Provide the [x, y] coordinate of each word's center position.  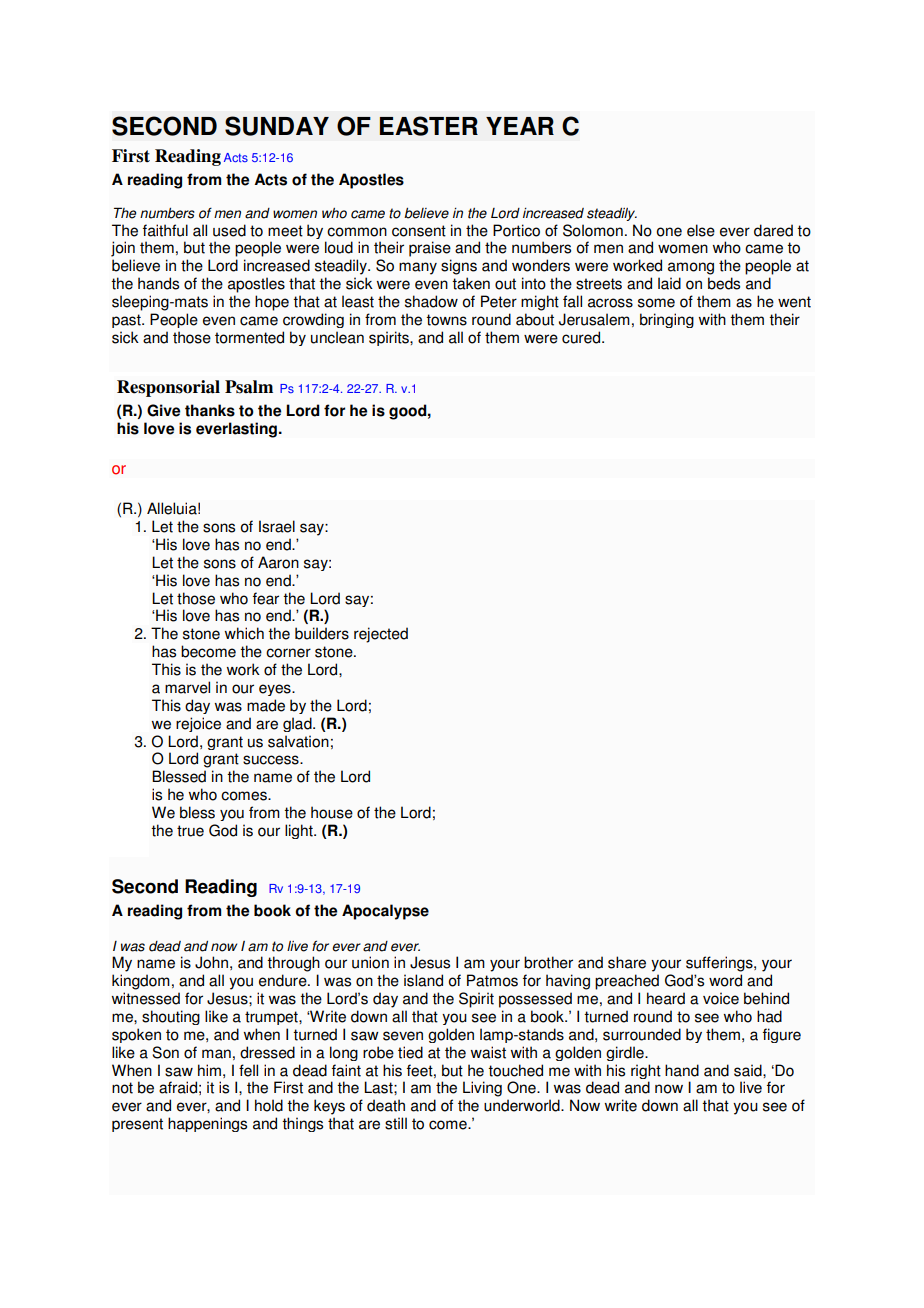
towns [446, 320]
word [725, 980]
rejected [381, 635]
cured [582, 337]
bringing [667, 320]
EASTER [429, 126]
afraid [178, 1087]
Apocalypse [385, 912]
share [627, 962]
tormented [249, 337]
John [211, 962]
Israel [277, 526]
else [701, 230]
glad [298, 724]
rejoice [198, 724]
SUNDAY [277, 126]
